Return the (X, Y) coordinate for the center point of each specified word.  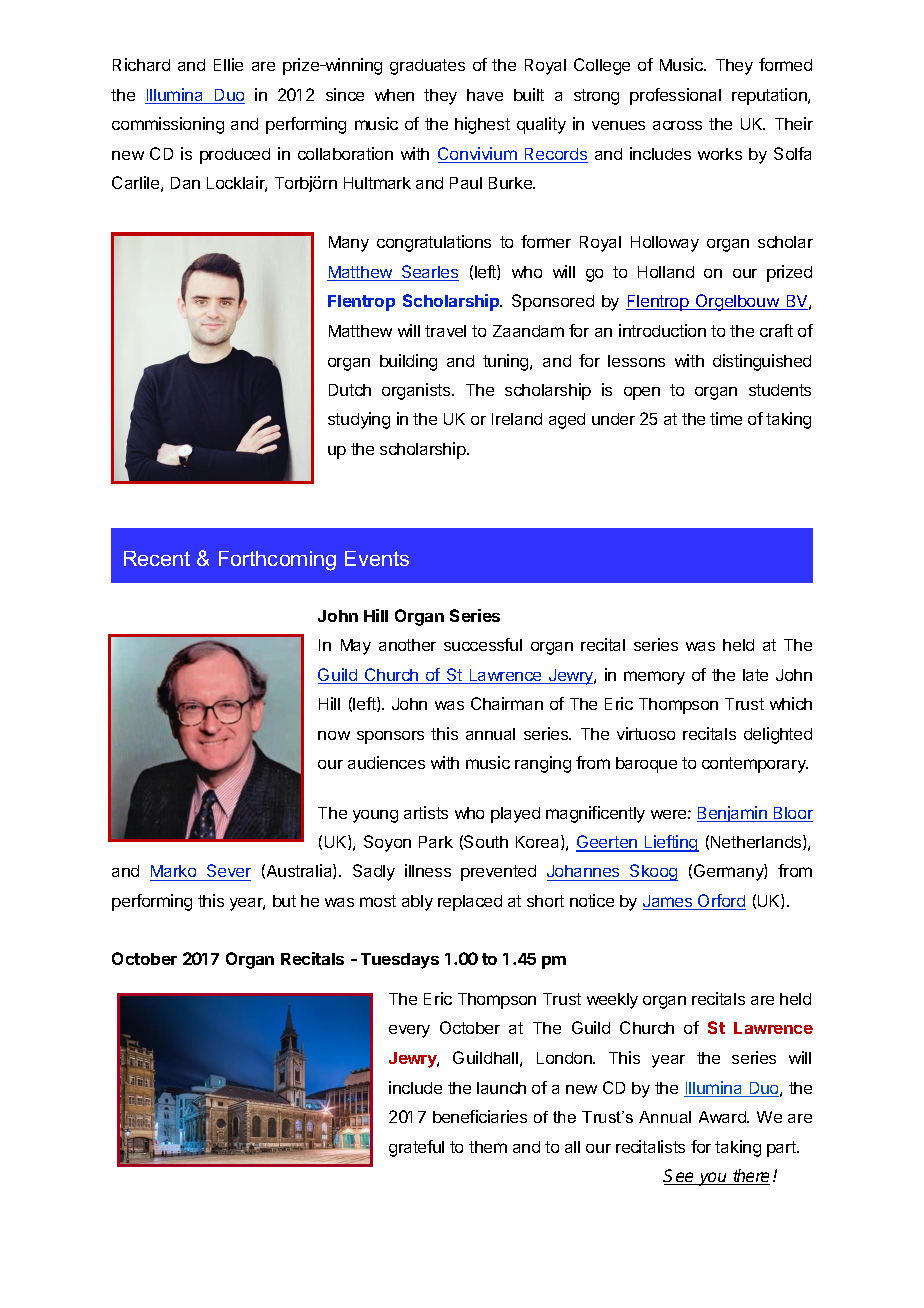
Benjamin (733, 814)
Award (723, 1117)
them (488, 1147)
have (485, 95)
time (726, 418)
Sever (228, 872)
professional (675, 96)
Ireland (517, 419)
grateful (416, 1148)
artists (426, 812)
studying (359, 420)
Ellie (228, 64)
